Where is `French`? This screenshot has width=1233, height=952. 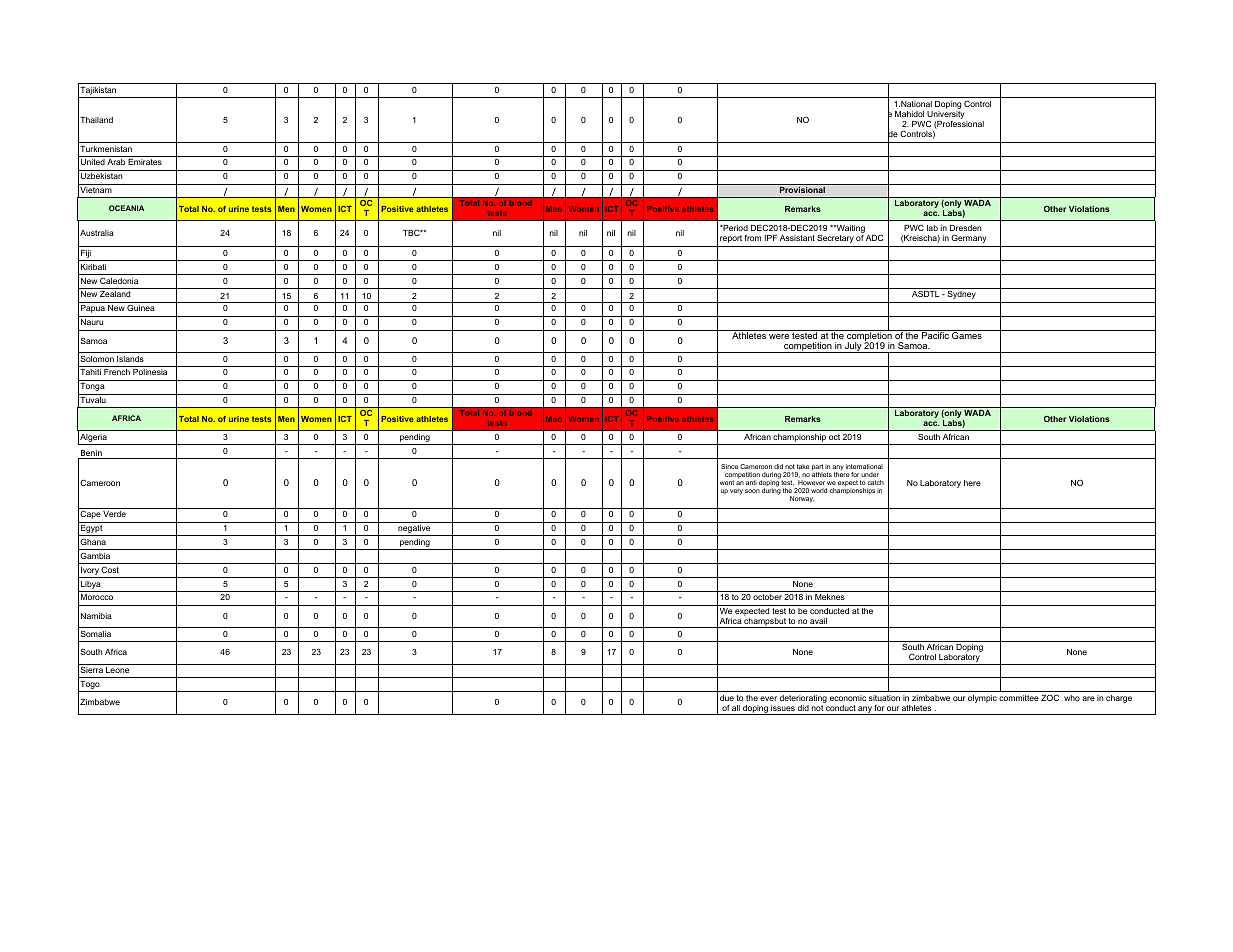
French is located at coordinates (117, 372).
